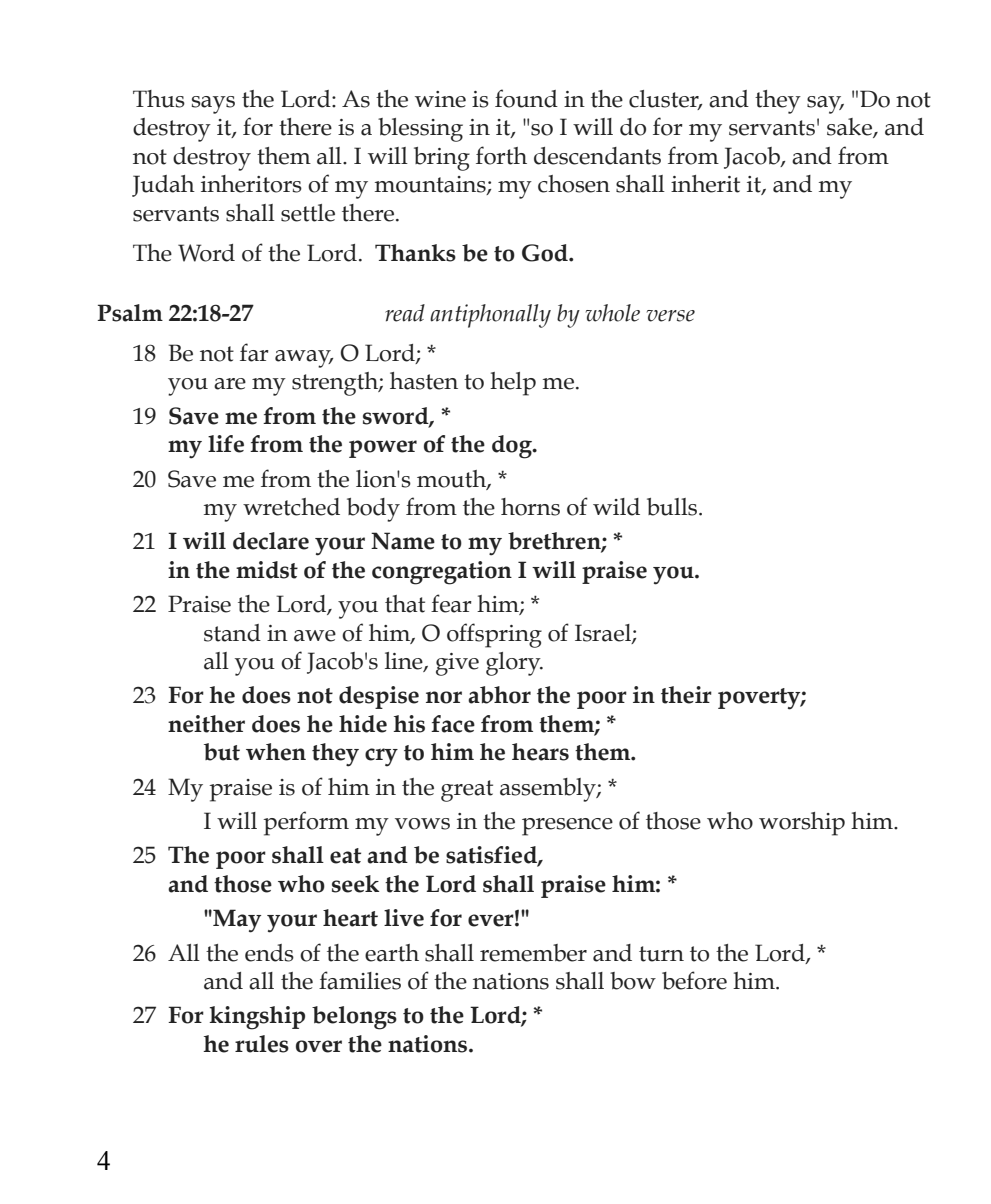  Describe the element at coordinates (501, 155) in the screenshot. I see `forth` at that location.
